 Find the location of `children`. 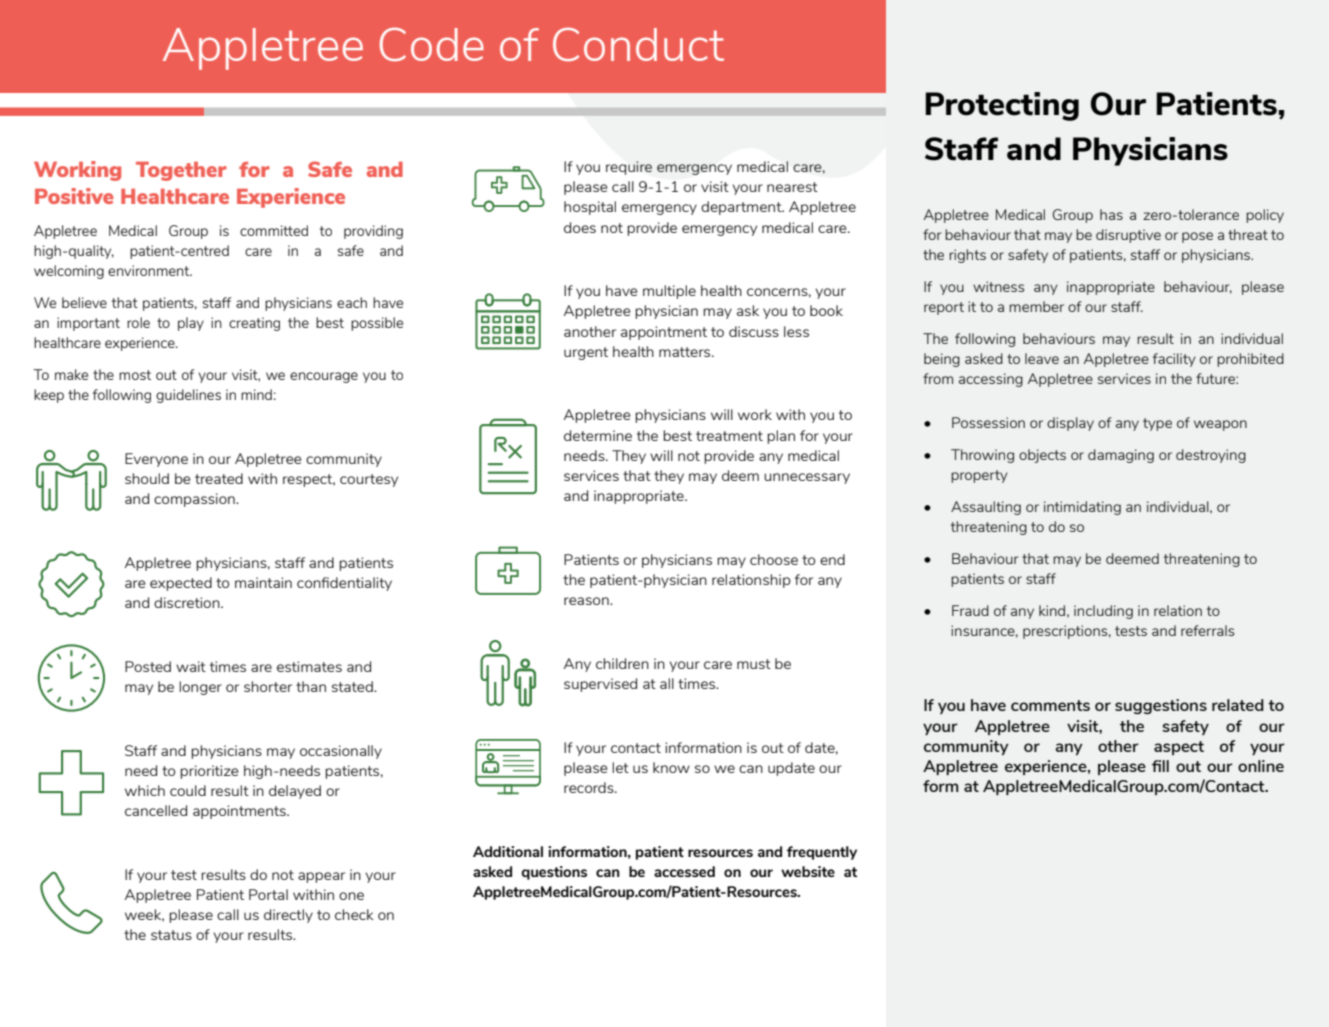

children is located at coordinates (622, 663).
